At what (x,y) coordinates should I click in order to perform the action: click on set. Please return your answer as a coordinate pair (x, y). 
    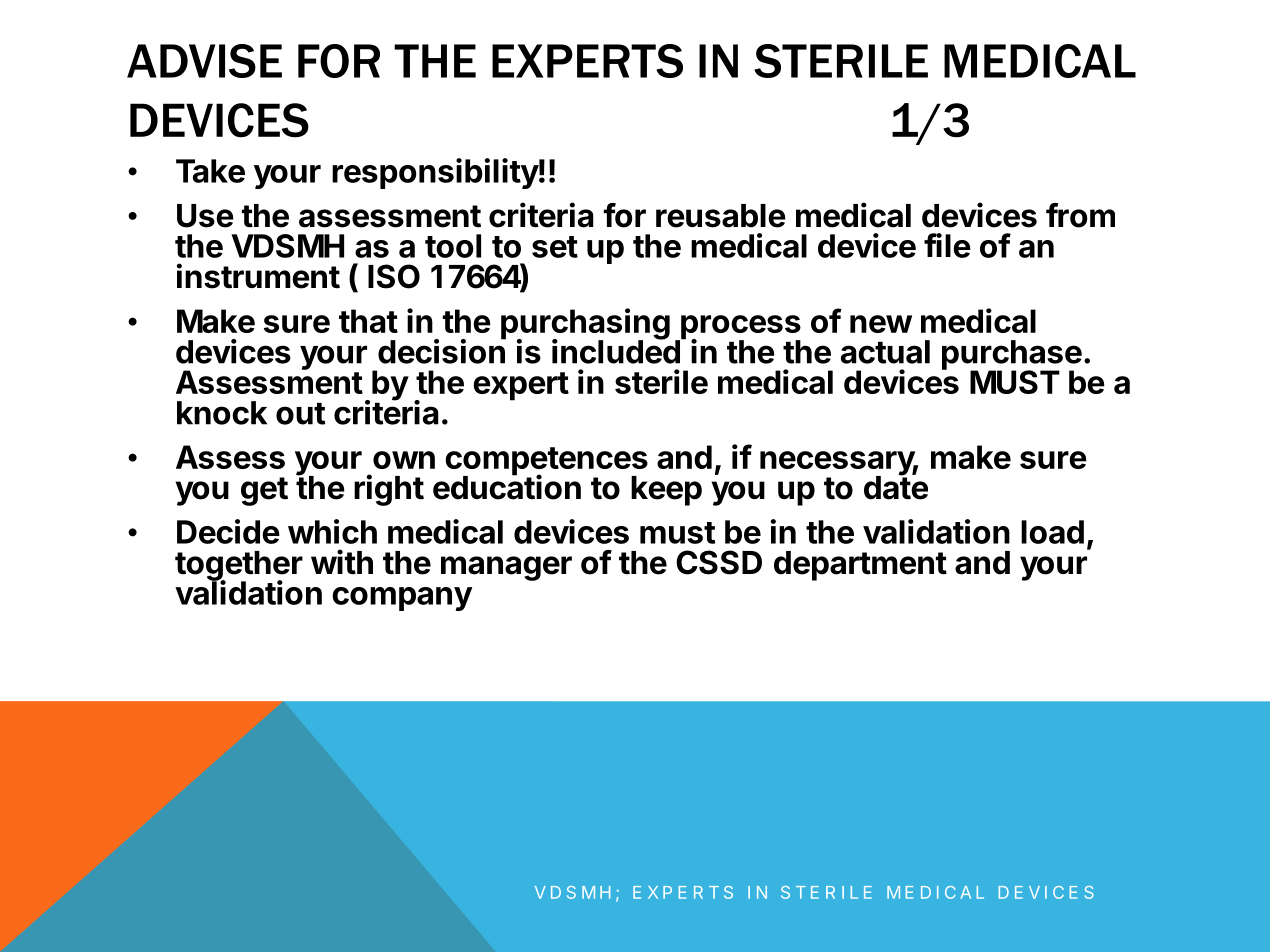
    Looking at the image, I should click on (555, 247).
